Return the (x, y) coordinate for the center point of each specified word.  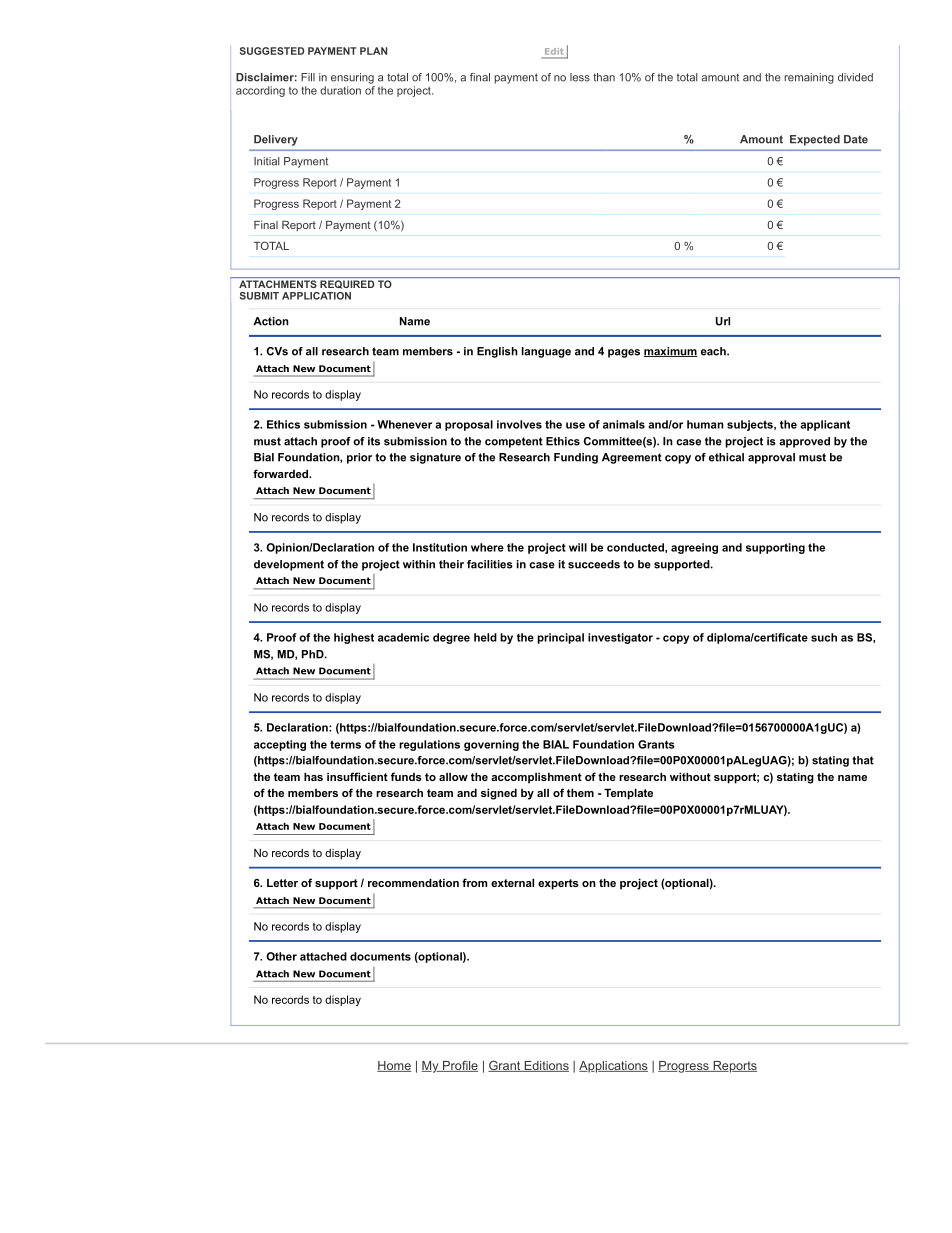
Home (394, 1066)
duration (340, 90)
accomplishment (536, 778)
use (575, 425)
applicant (825, 425)
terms (345, 744)
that (863, 760)
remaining (809, 78)
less (580, 77)
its (374, 441)
